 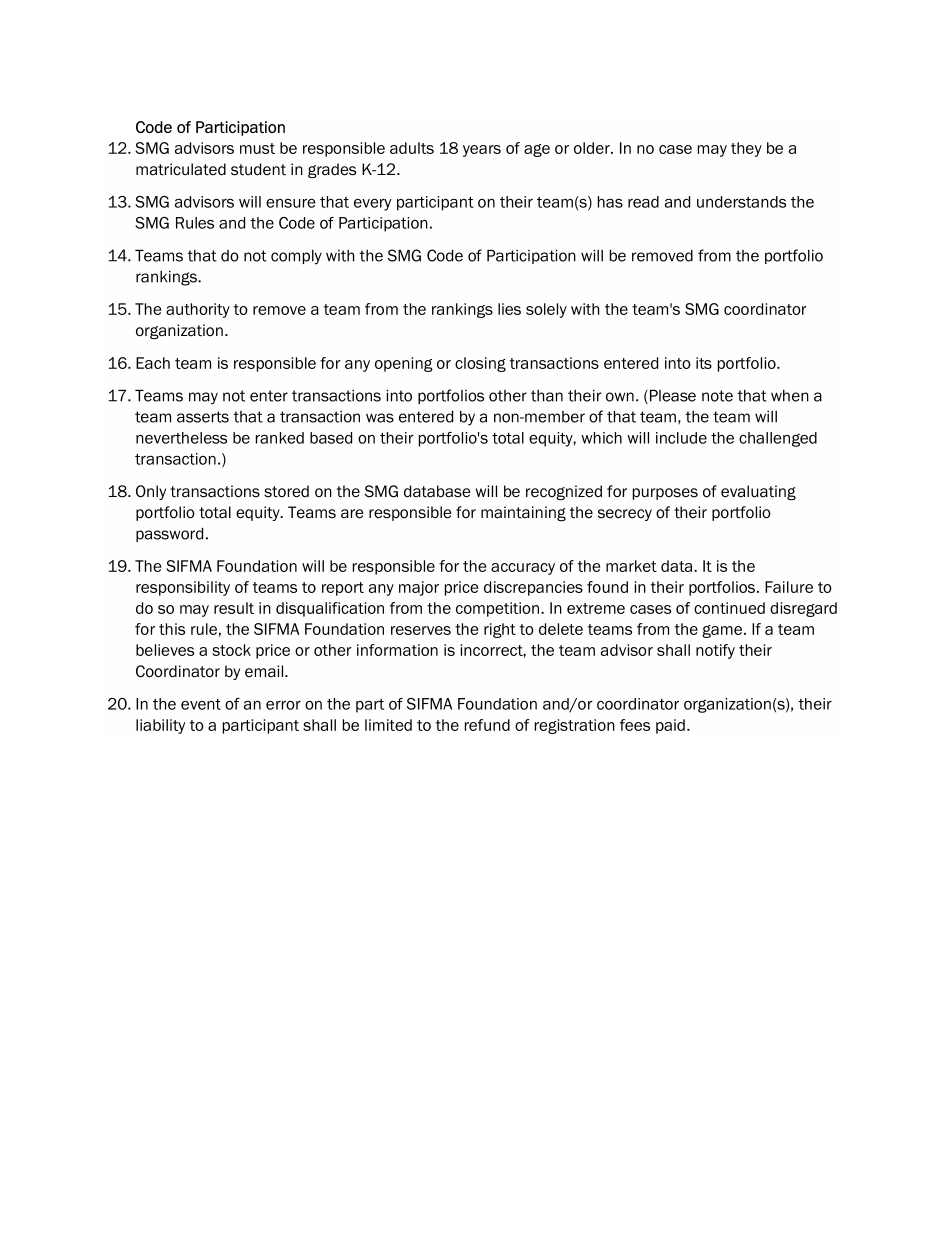 I want to click on responsibility, so click(x=183, y=588).
